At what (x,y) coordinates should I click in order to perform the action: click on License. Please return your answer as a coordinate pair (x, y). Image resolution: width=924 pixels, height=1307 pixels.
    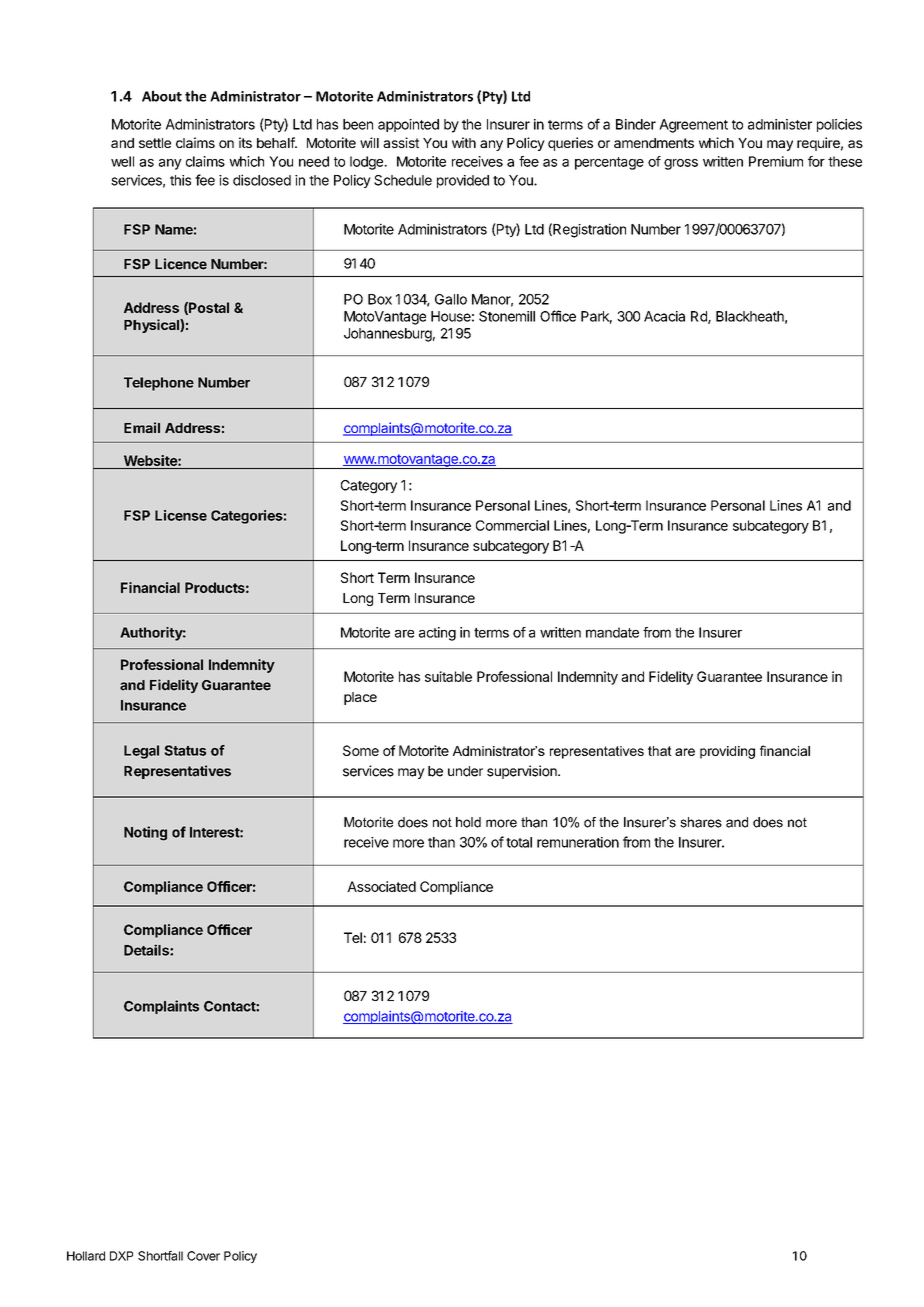
    Looking at the image, I should click on (181, 515).
